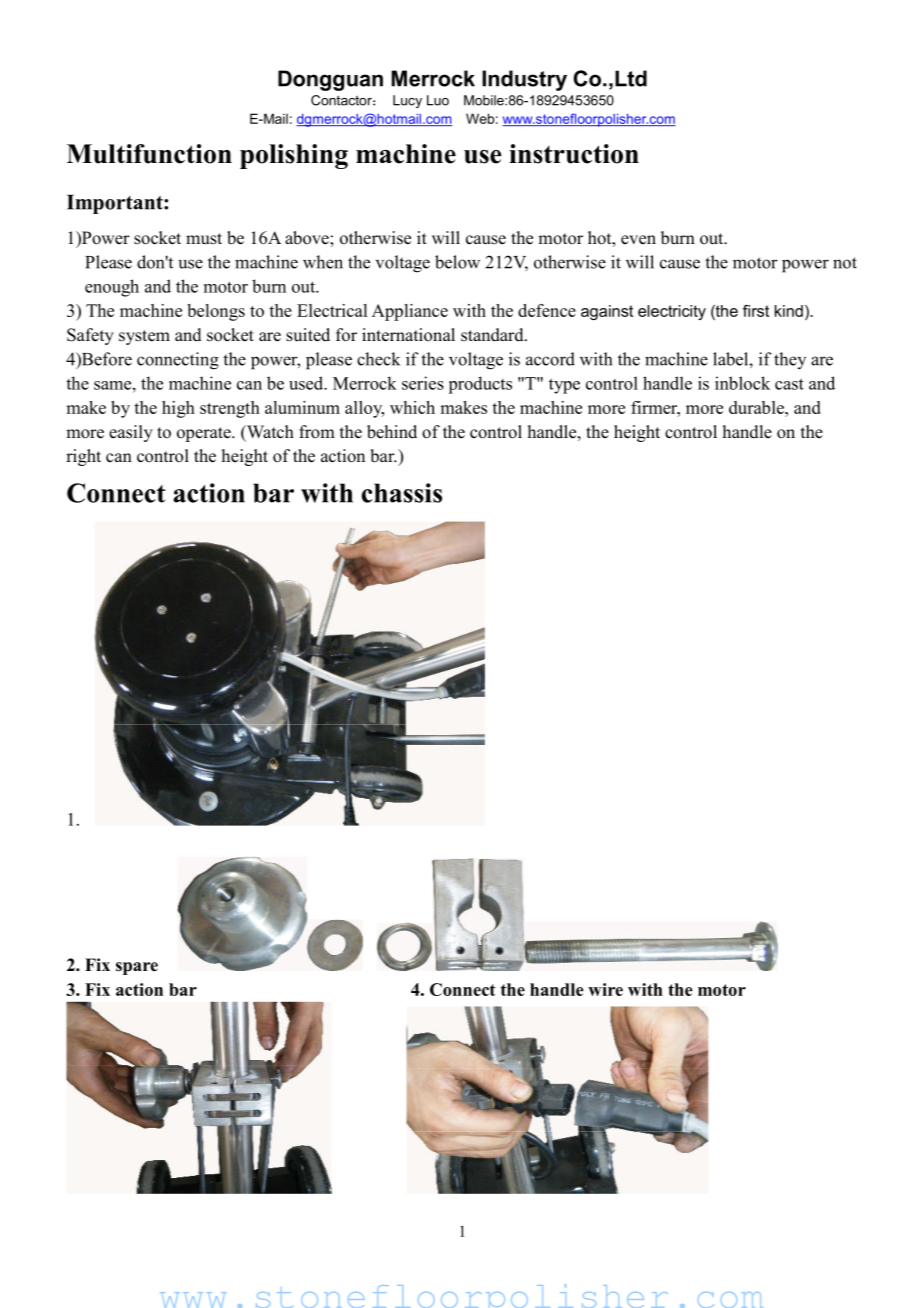  Describe the element at coordinates (402, 493) in the page. I see `chassis` at that location.
